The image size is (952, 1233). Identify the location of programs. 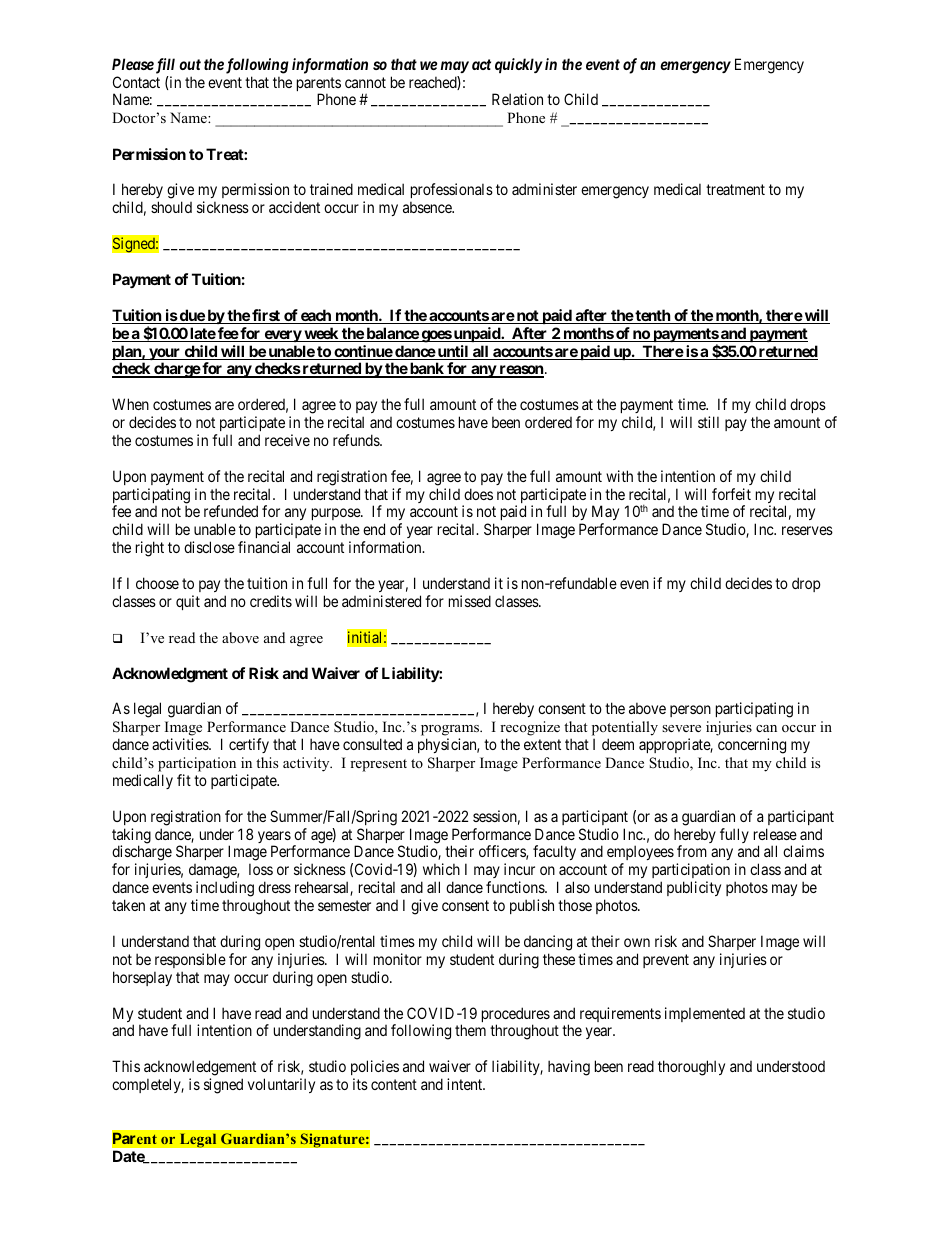
(451, 730).
